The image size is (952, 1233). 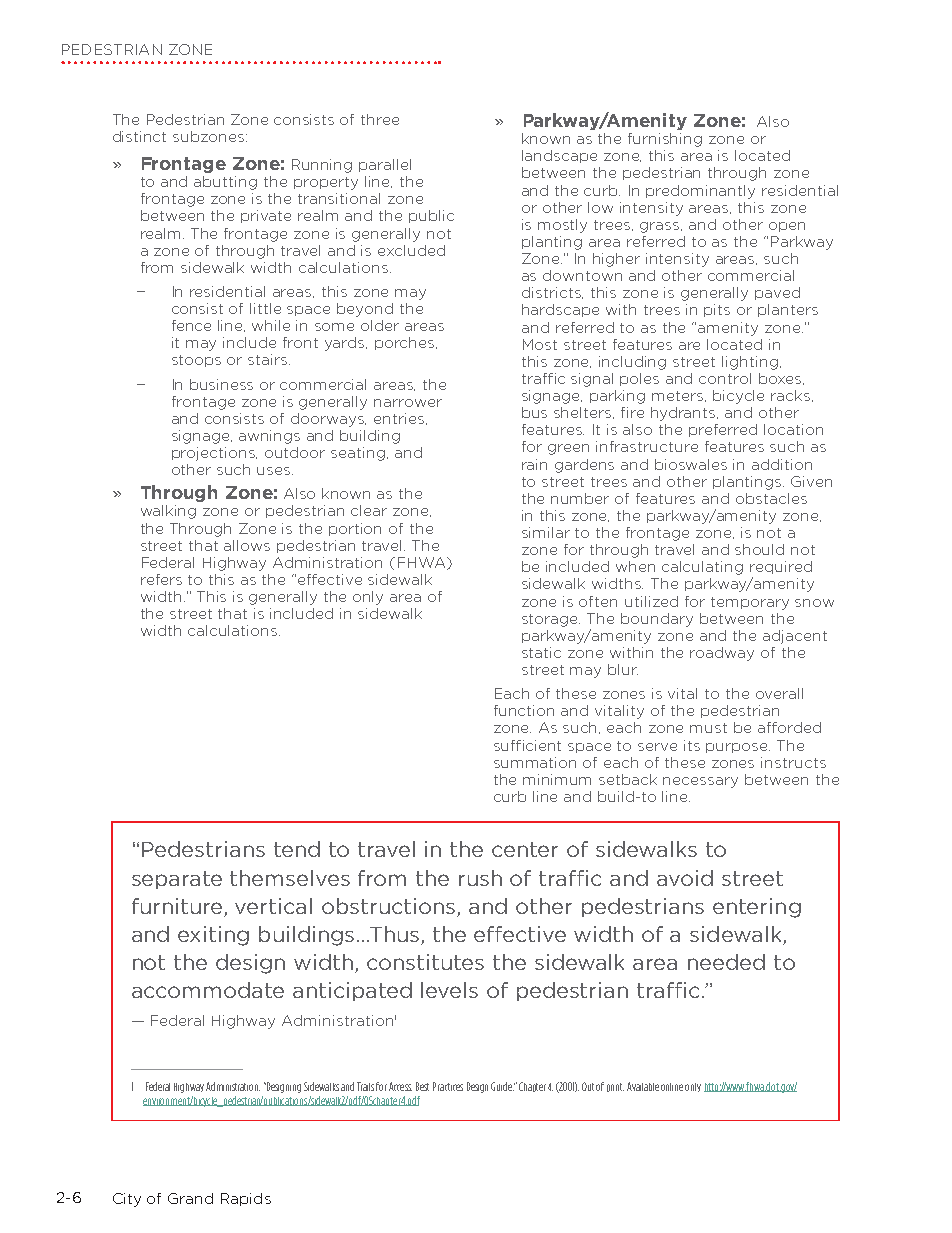 I want to click on parallel, so click(x=385, y=165).
